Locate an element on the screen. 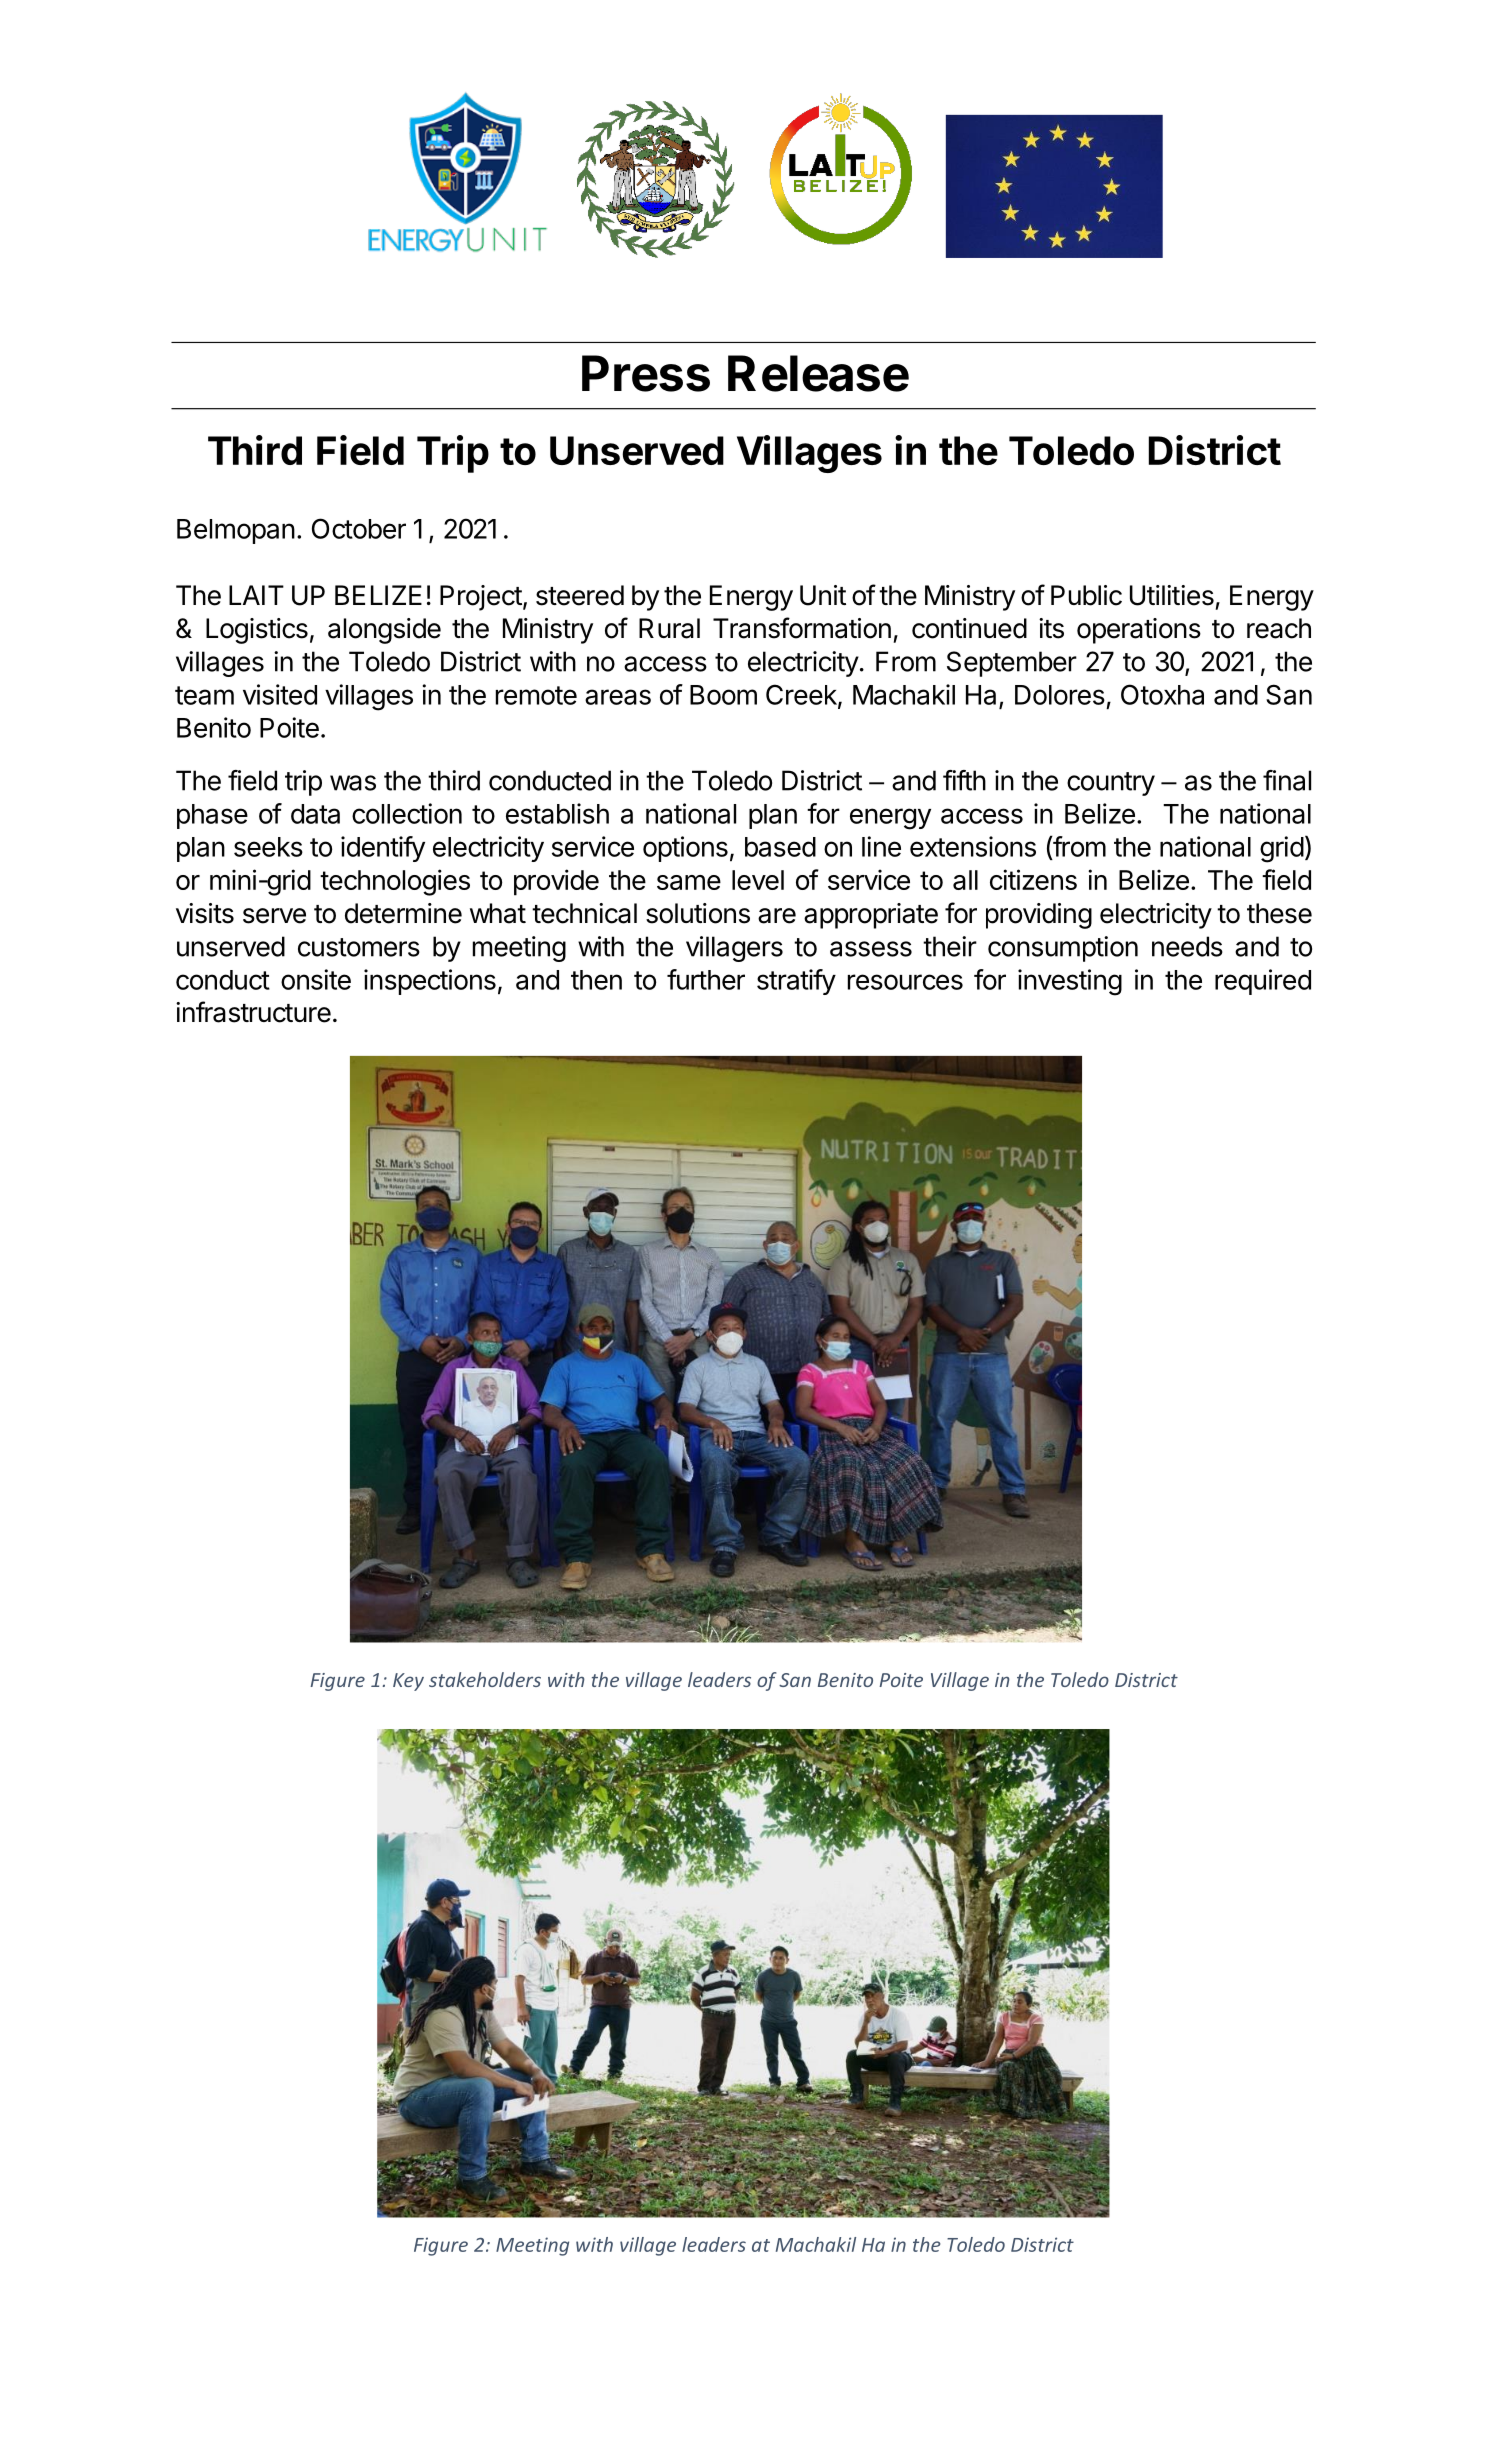  Release is located at coordinates (818, 373).
